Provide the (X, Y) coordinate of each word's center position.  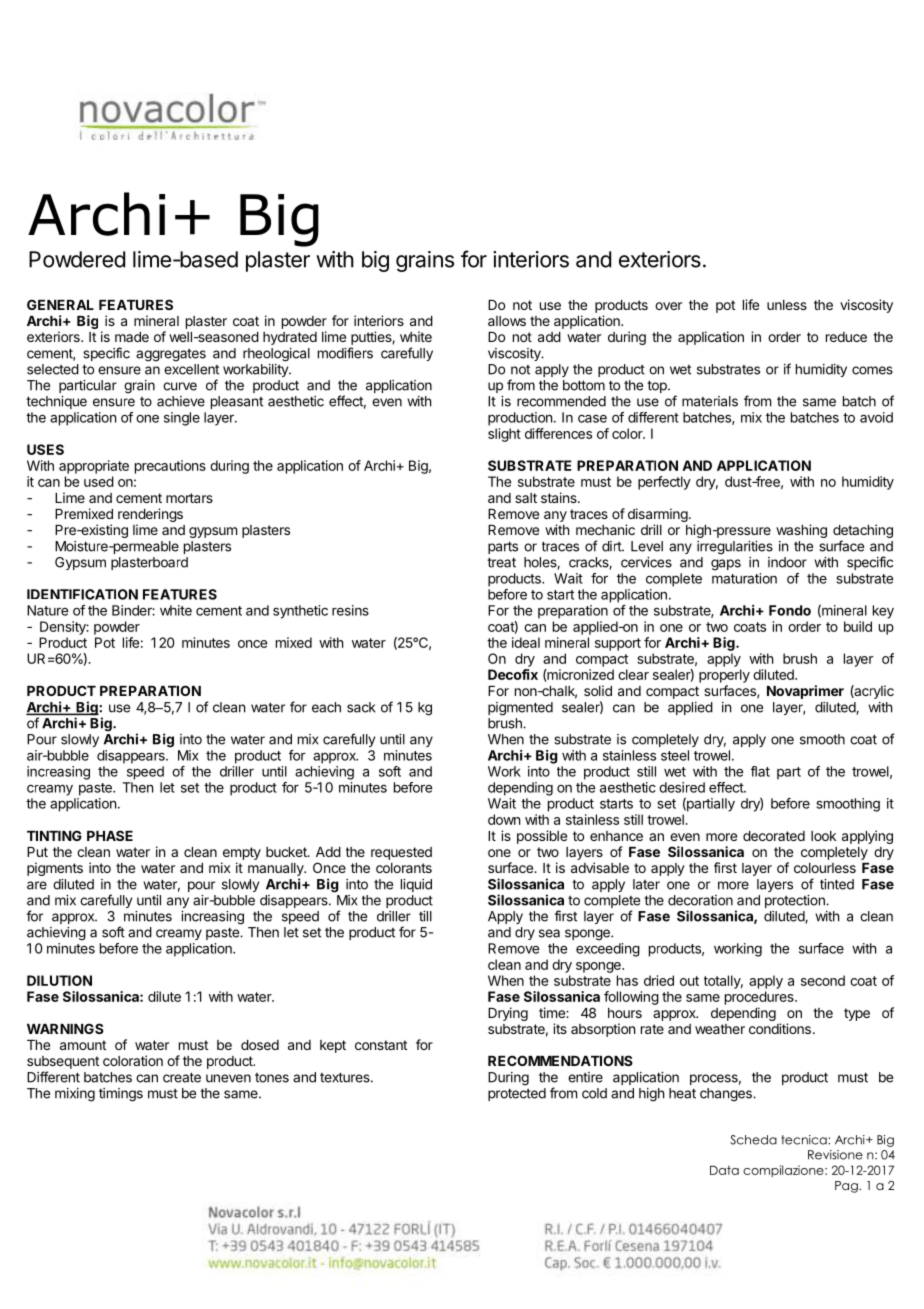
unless (787, 305)
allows (507, 321)
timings (121, 1095)
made (132, 337)
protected (517, 1094)
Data (724, 1170)
